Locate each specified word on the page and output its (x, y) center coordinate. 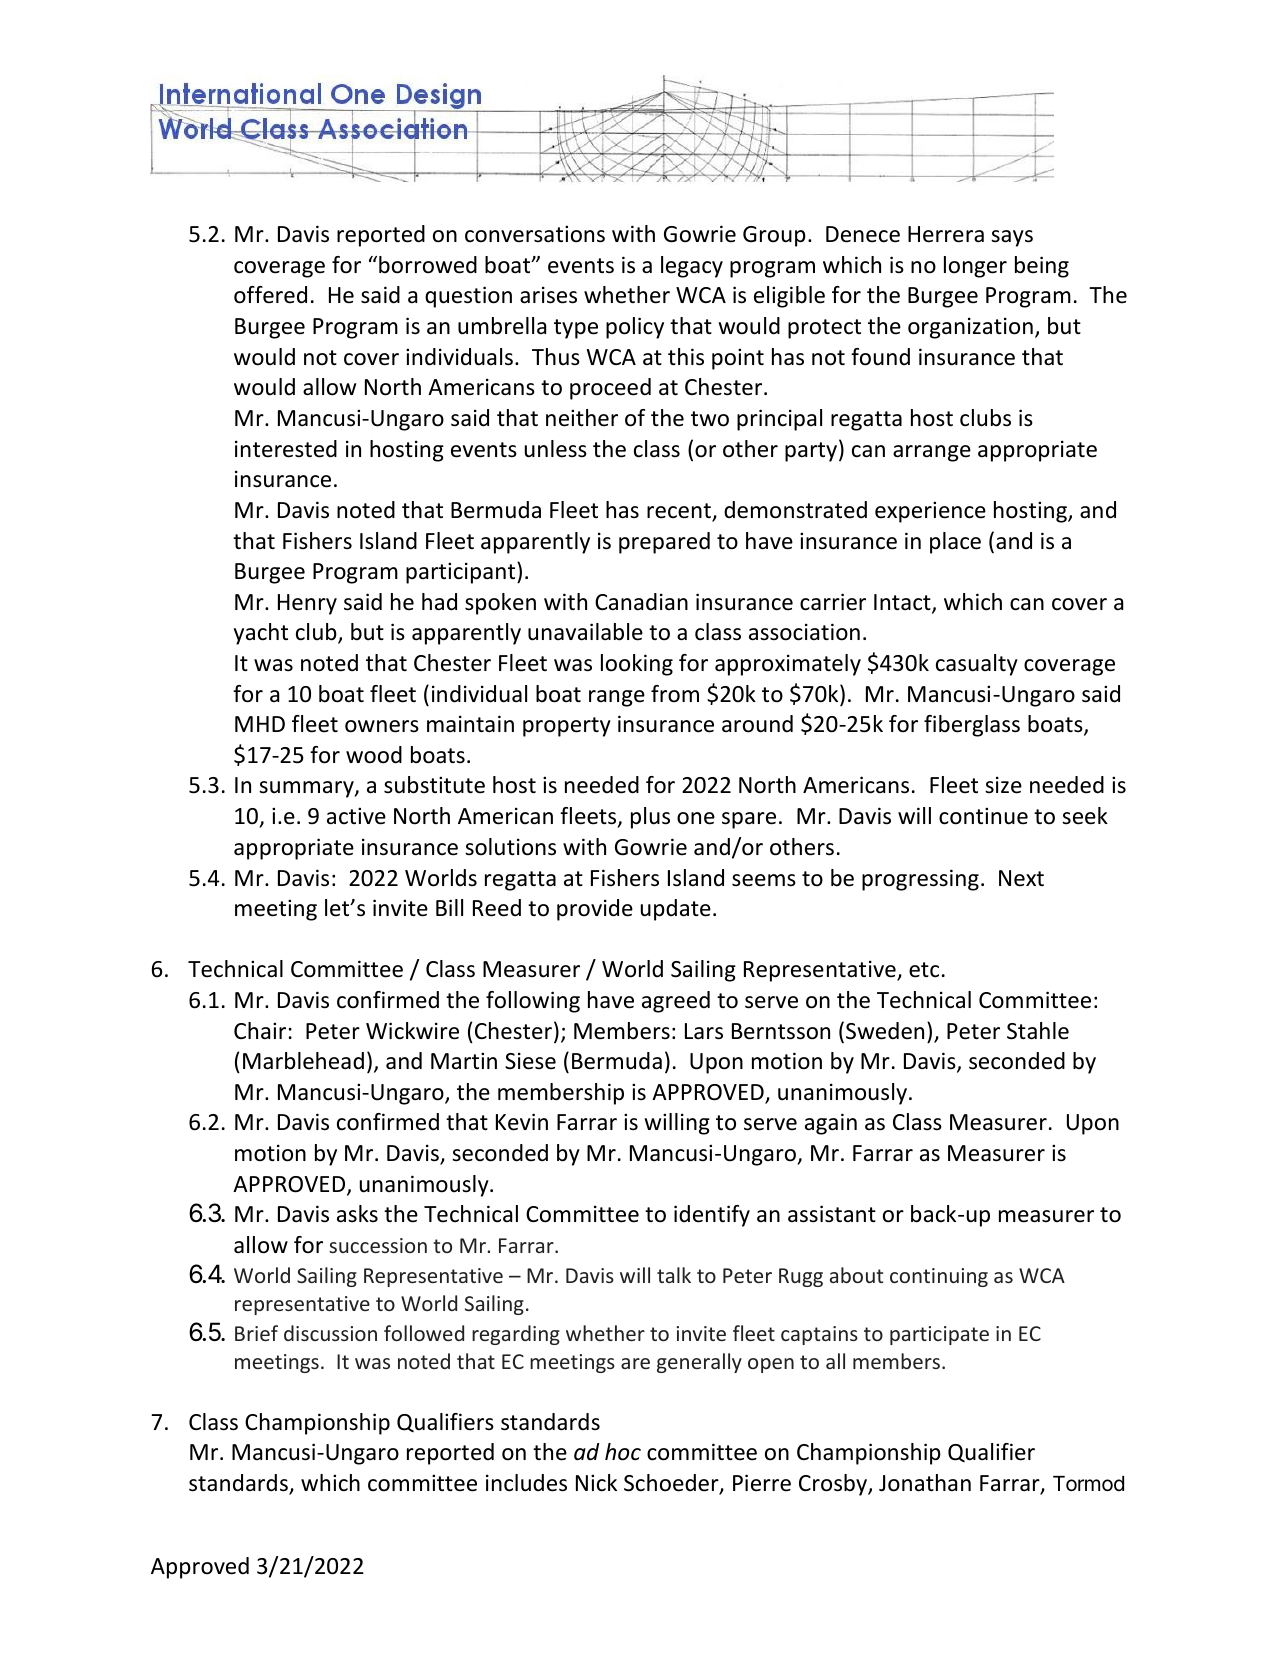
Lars (704, 1031)
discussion (330, 1333)
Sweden (885, 1031)
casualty (977, 665)
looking (637, 665)
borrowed (428, 265)
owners (382, 726)
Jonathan (925, 1483)
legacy (692, 267)
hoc (623, 1452)
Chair (260, 1030)
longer (975, 267)
